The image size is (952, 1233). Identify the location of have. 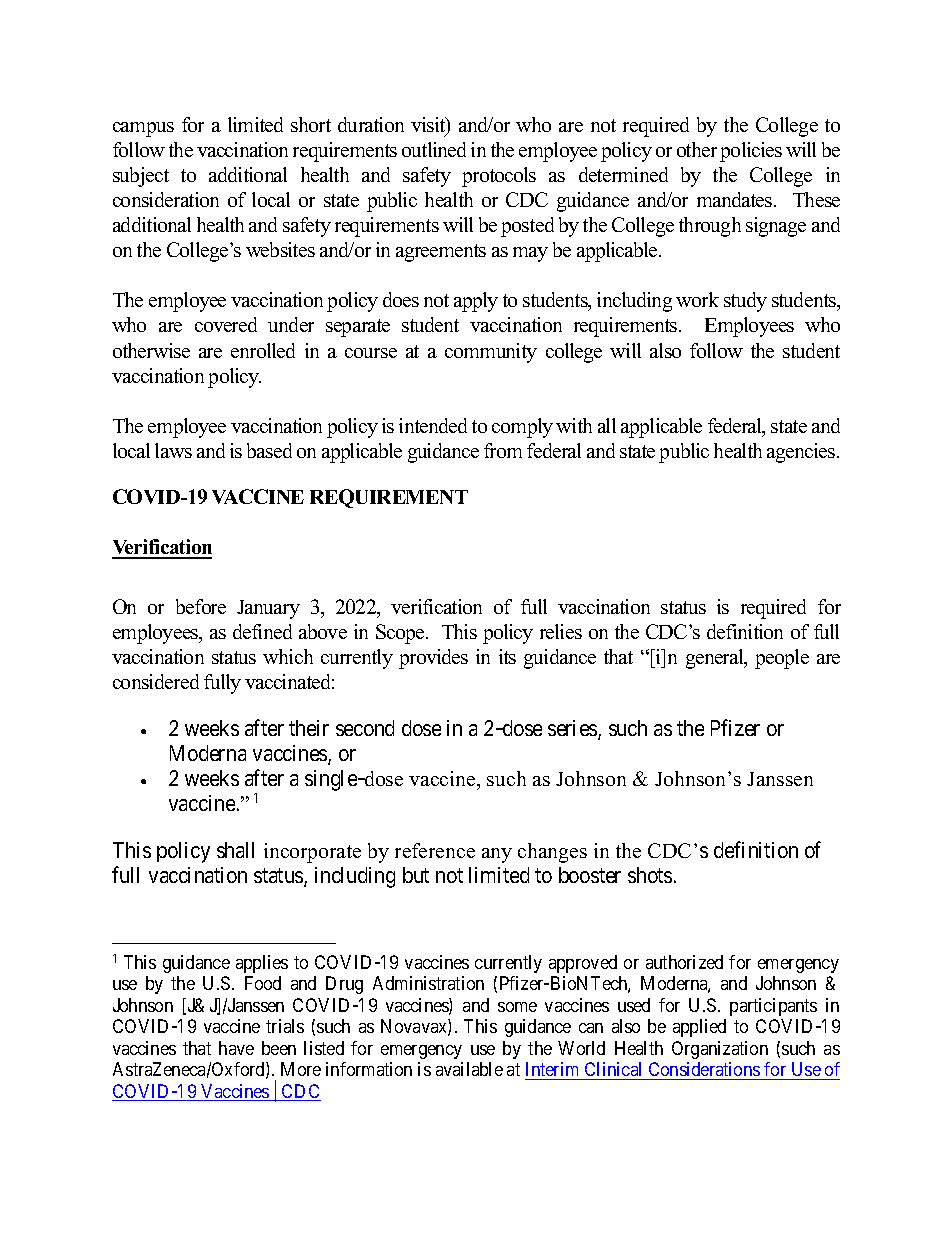
(236, 1048).
